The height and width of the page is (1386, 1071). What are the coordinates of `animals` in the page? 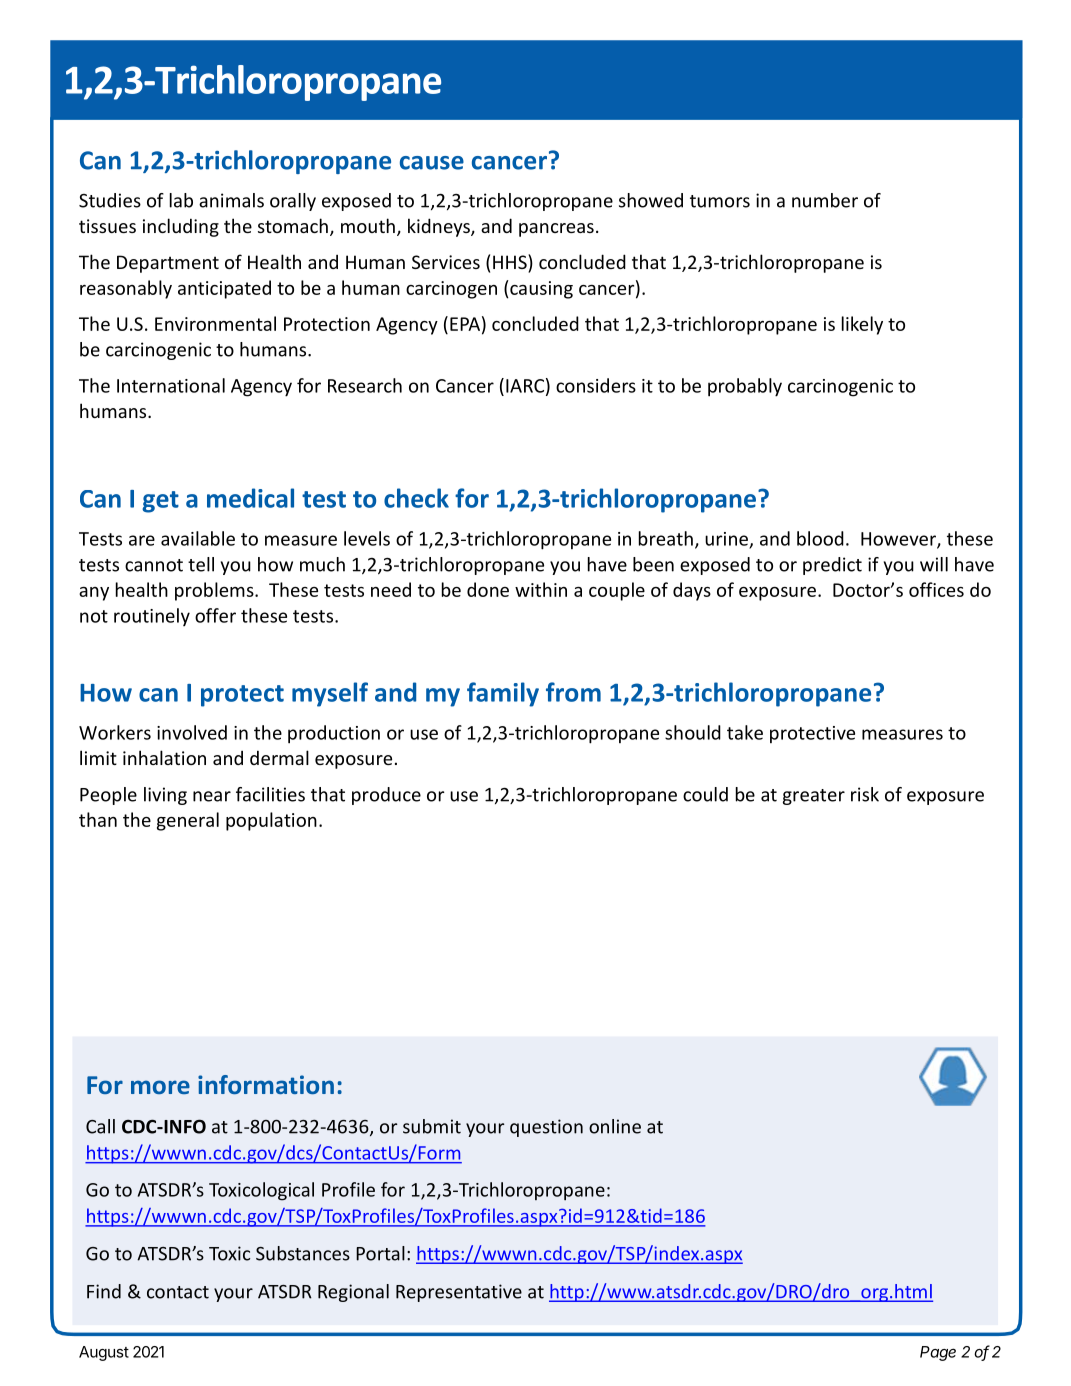 It's located at (231, 200).
